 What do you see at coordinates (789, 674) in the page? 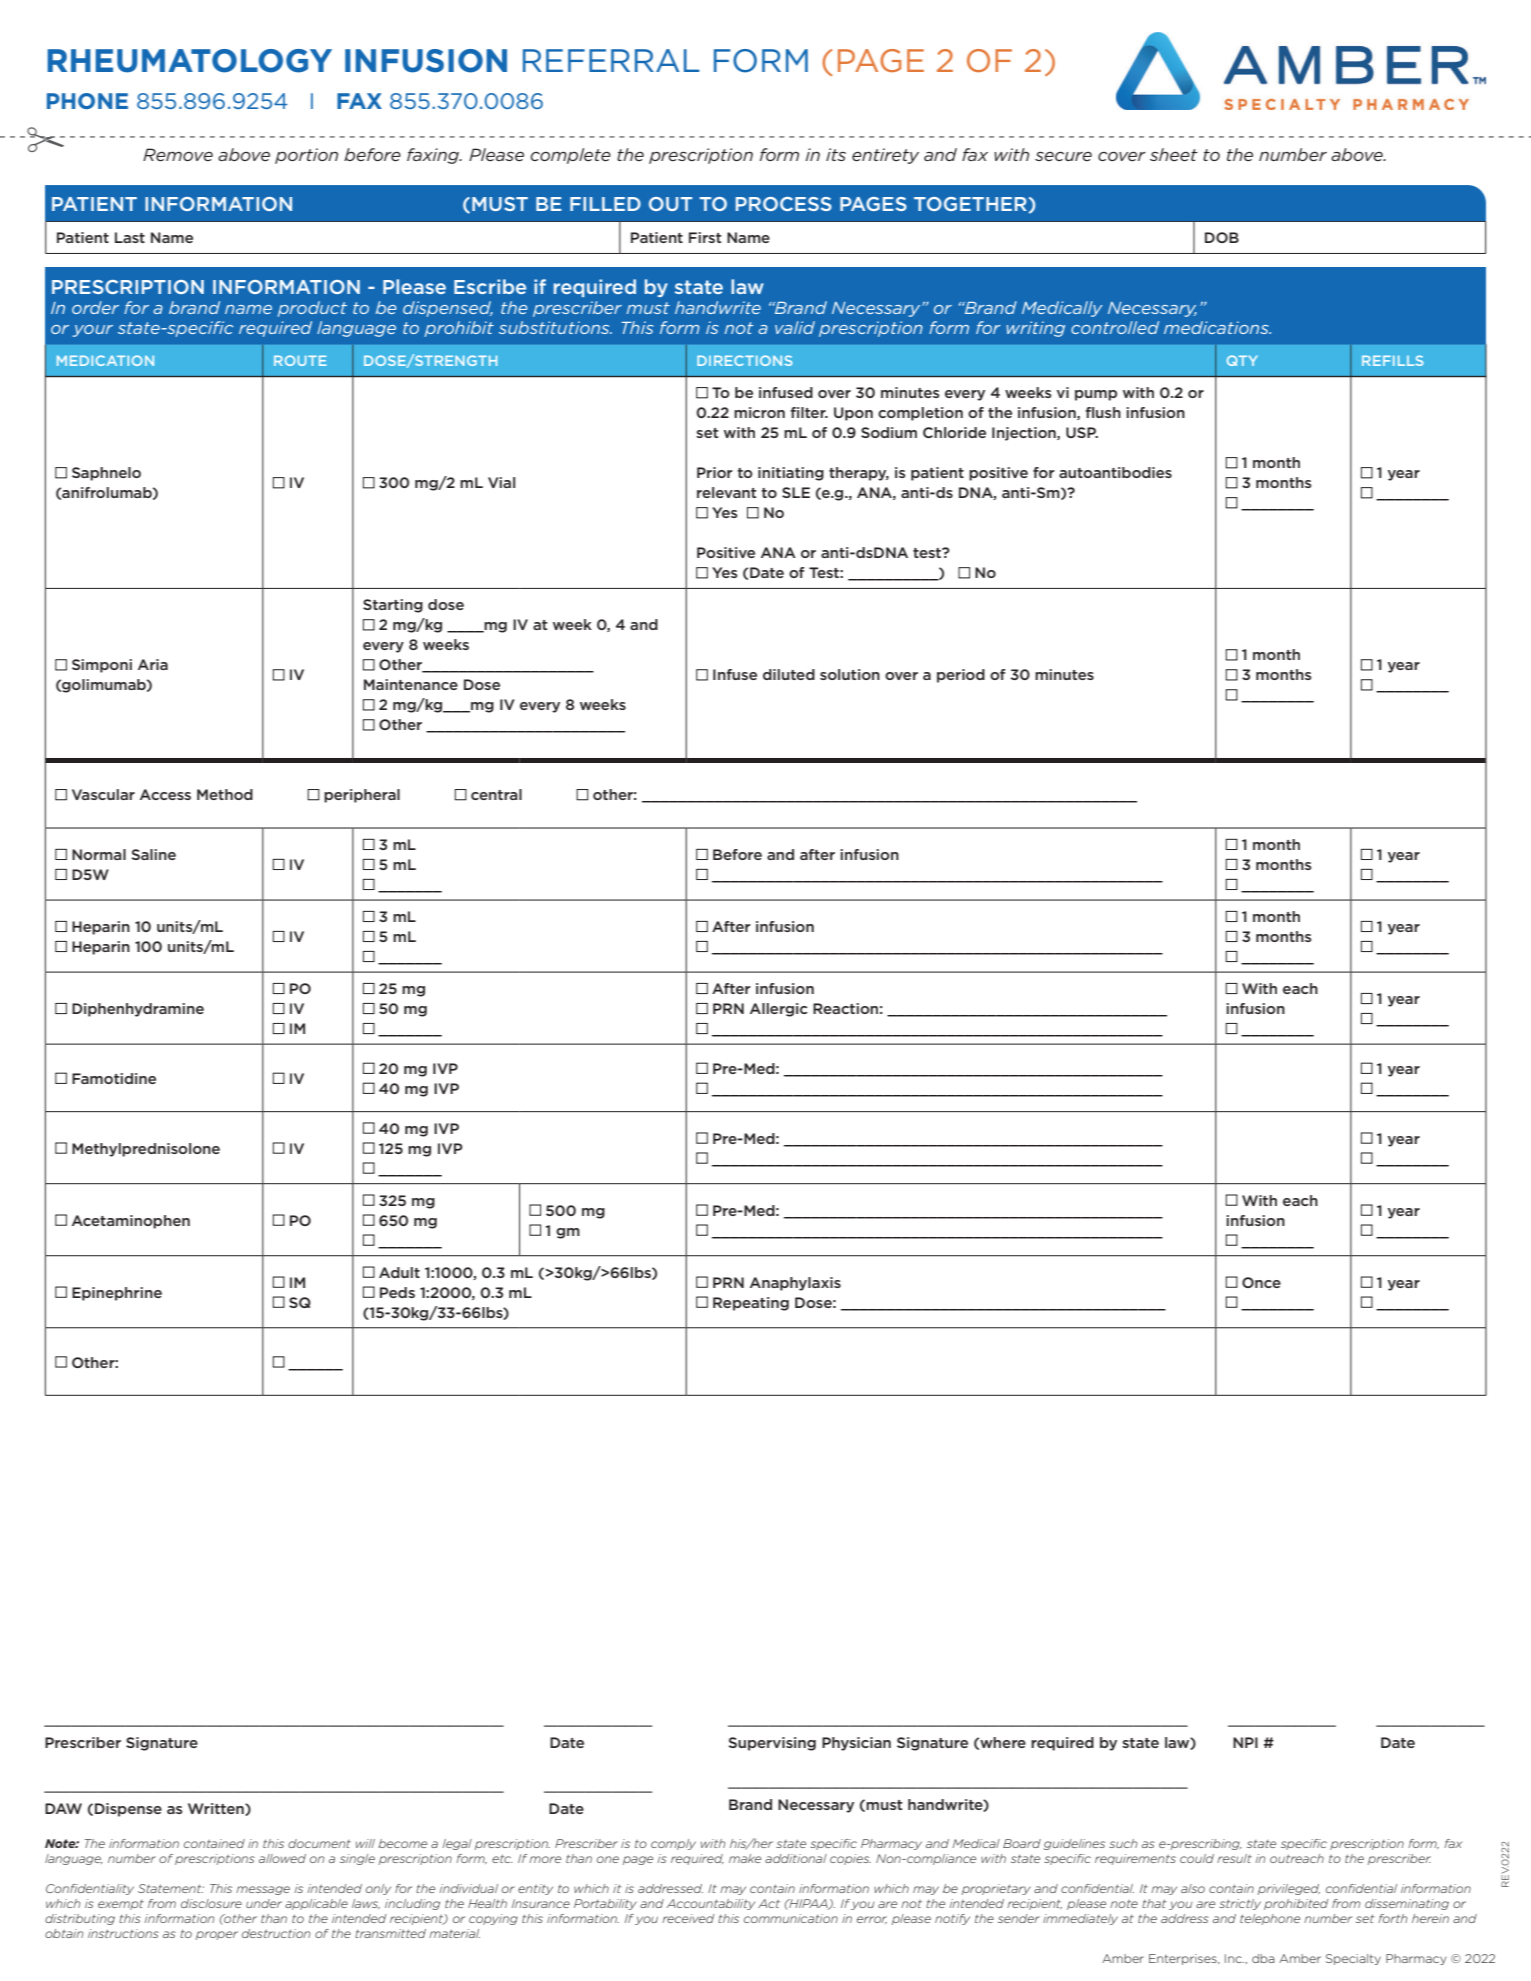
I see `diluted` at bounding box center [789, 674].
